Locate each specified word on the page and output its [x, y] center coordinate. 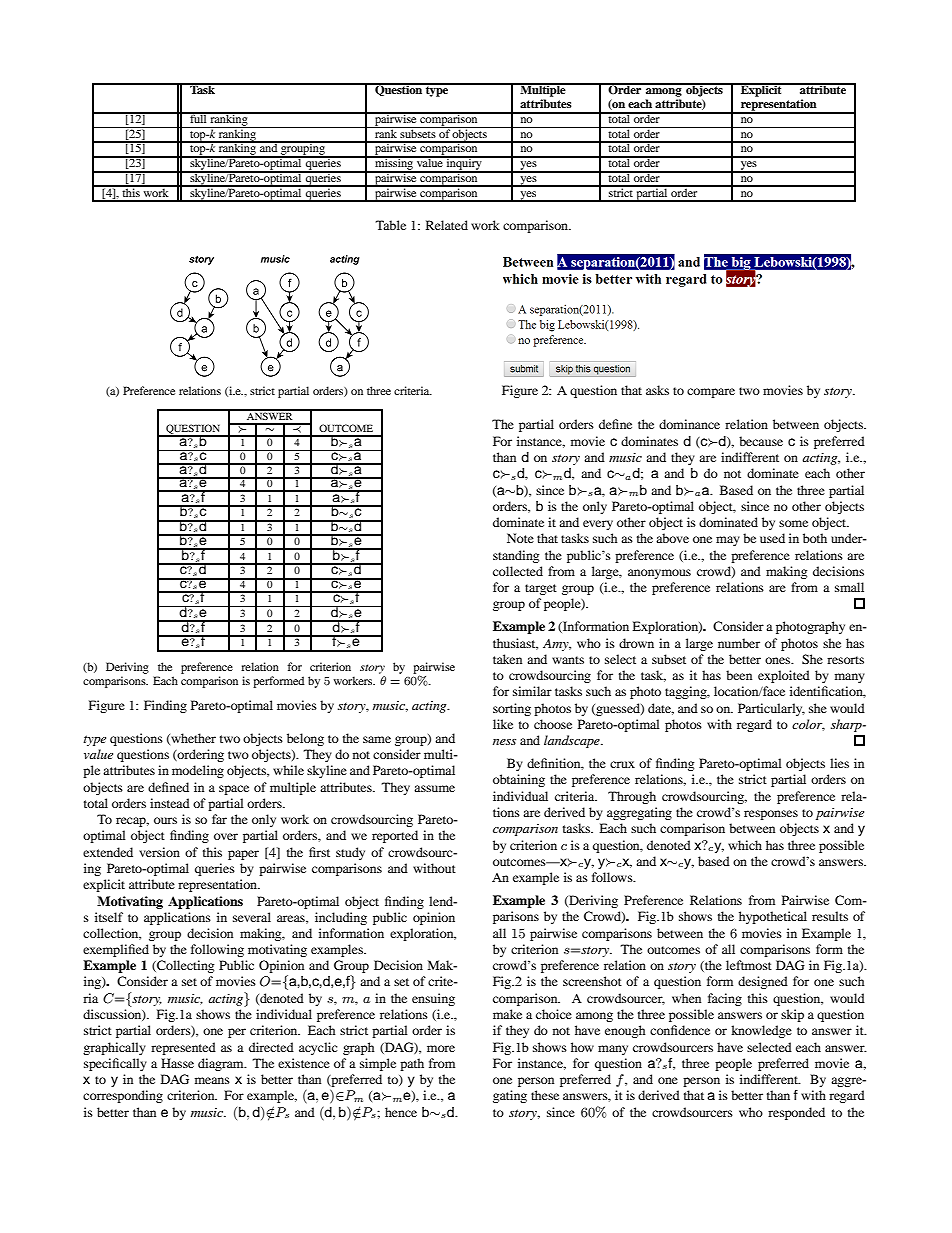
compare [711, 393]
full [198, 117]
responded [796, 1113]
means [212, 1080]
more [441, 1048]
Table [391, 225]
